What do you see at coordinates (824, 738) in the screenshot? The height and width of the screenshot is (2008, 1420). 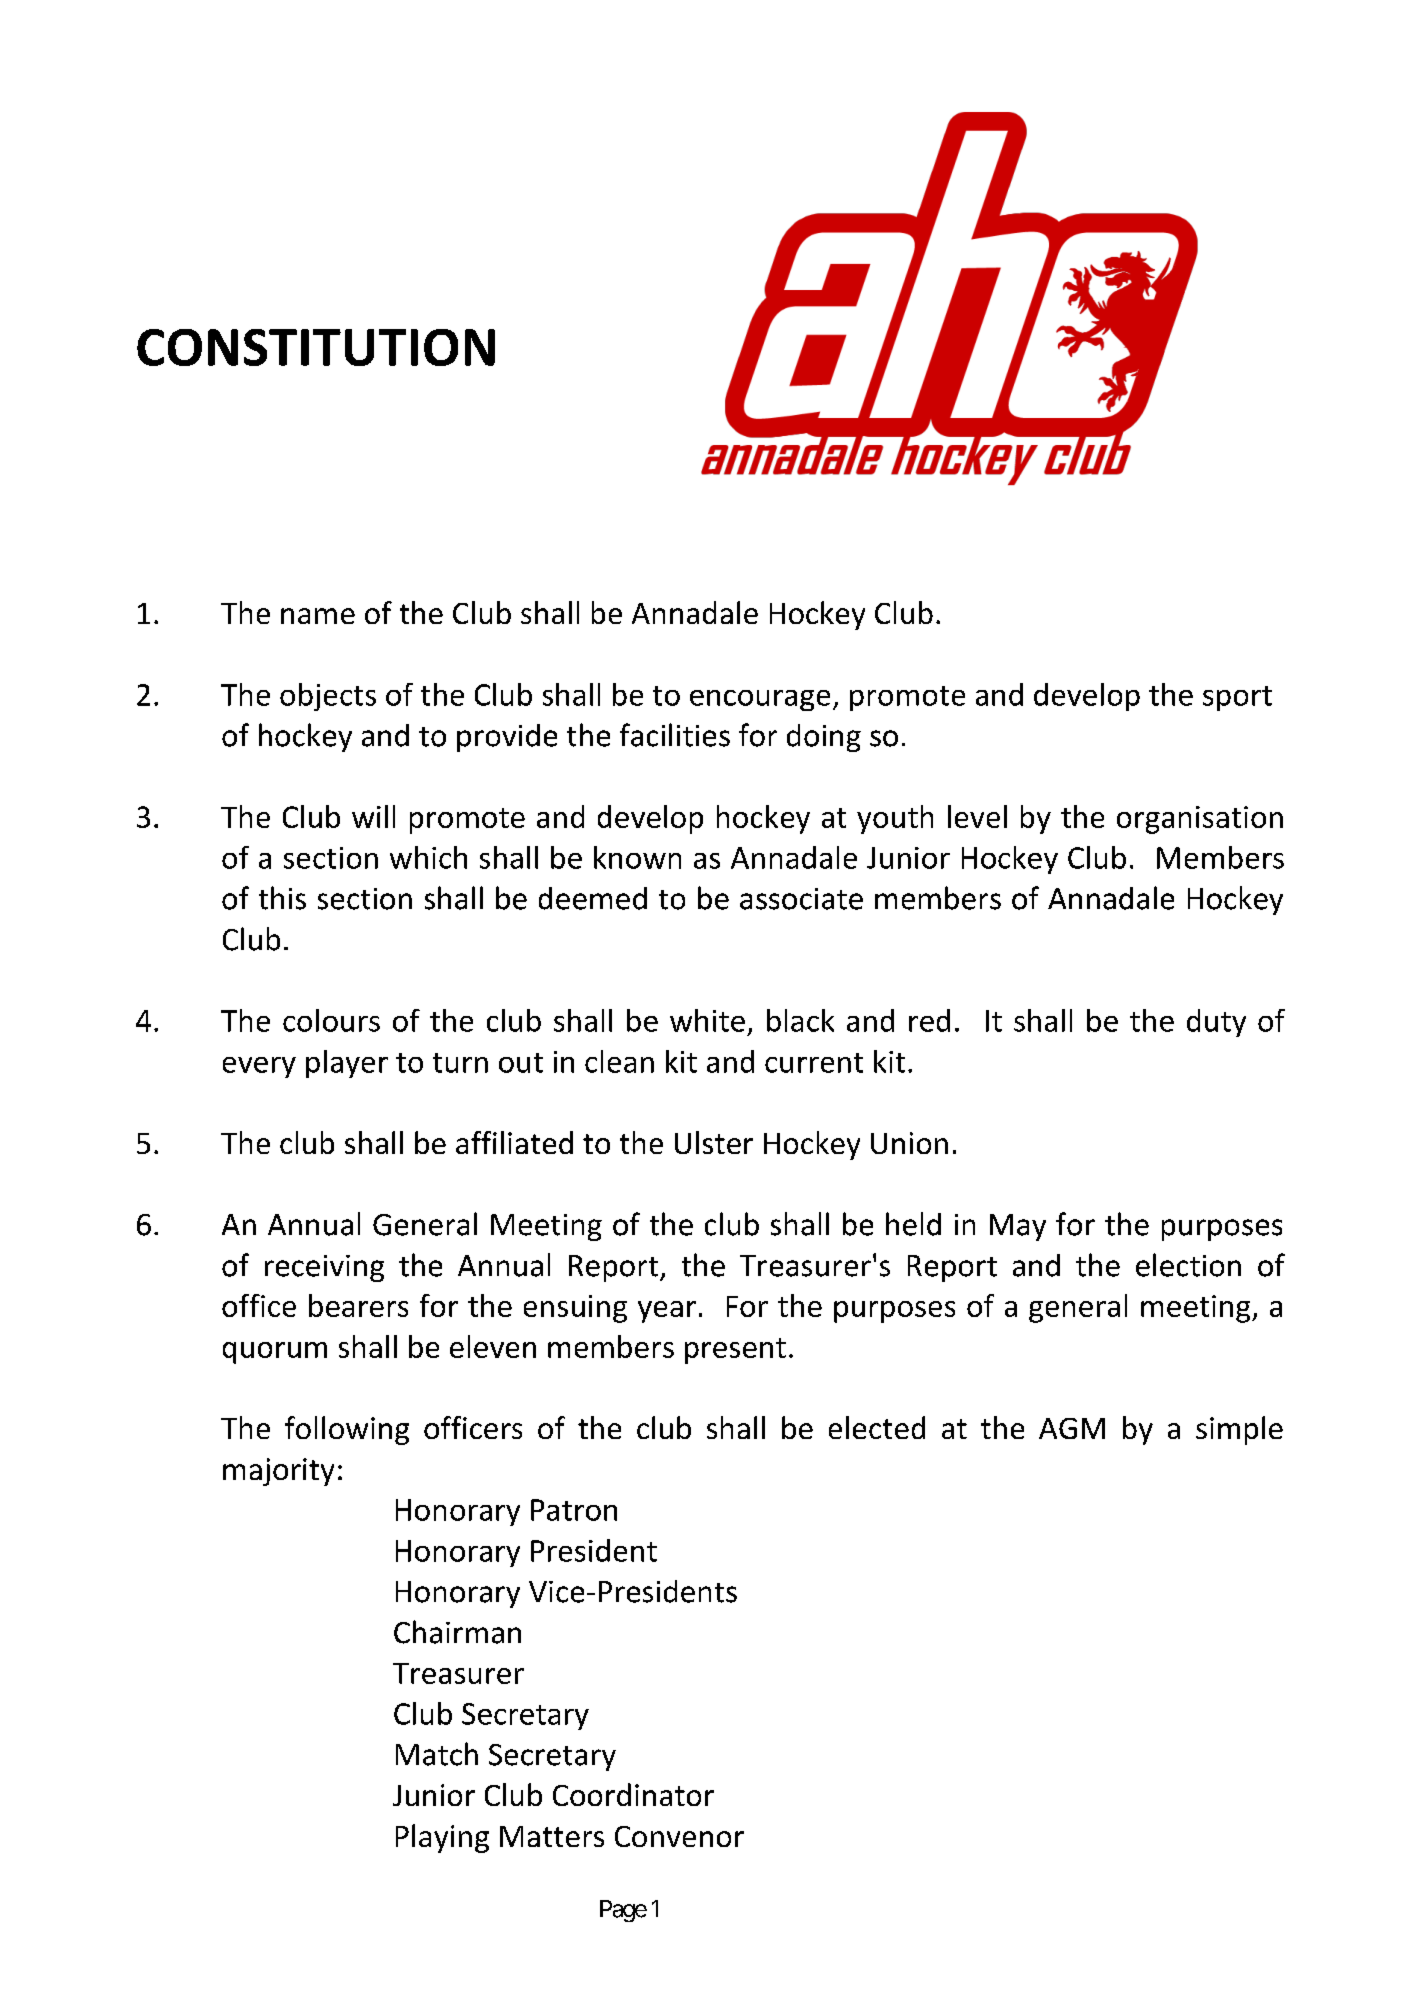 I see `doing` at bounding box center [824, 738].
